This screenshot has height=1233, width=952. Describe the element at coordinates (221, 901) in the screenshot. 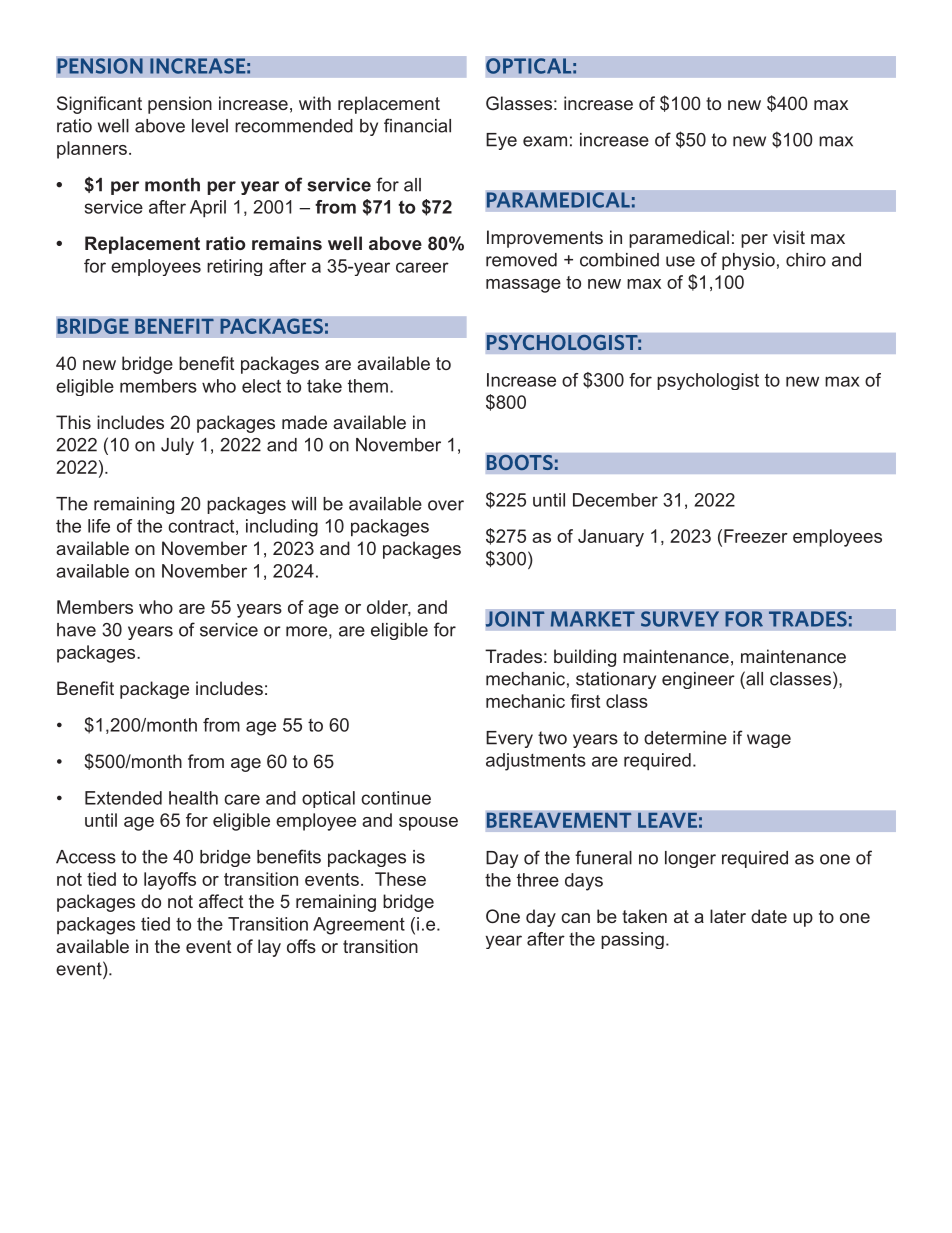

I see `affect` at that location.
